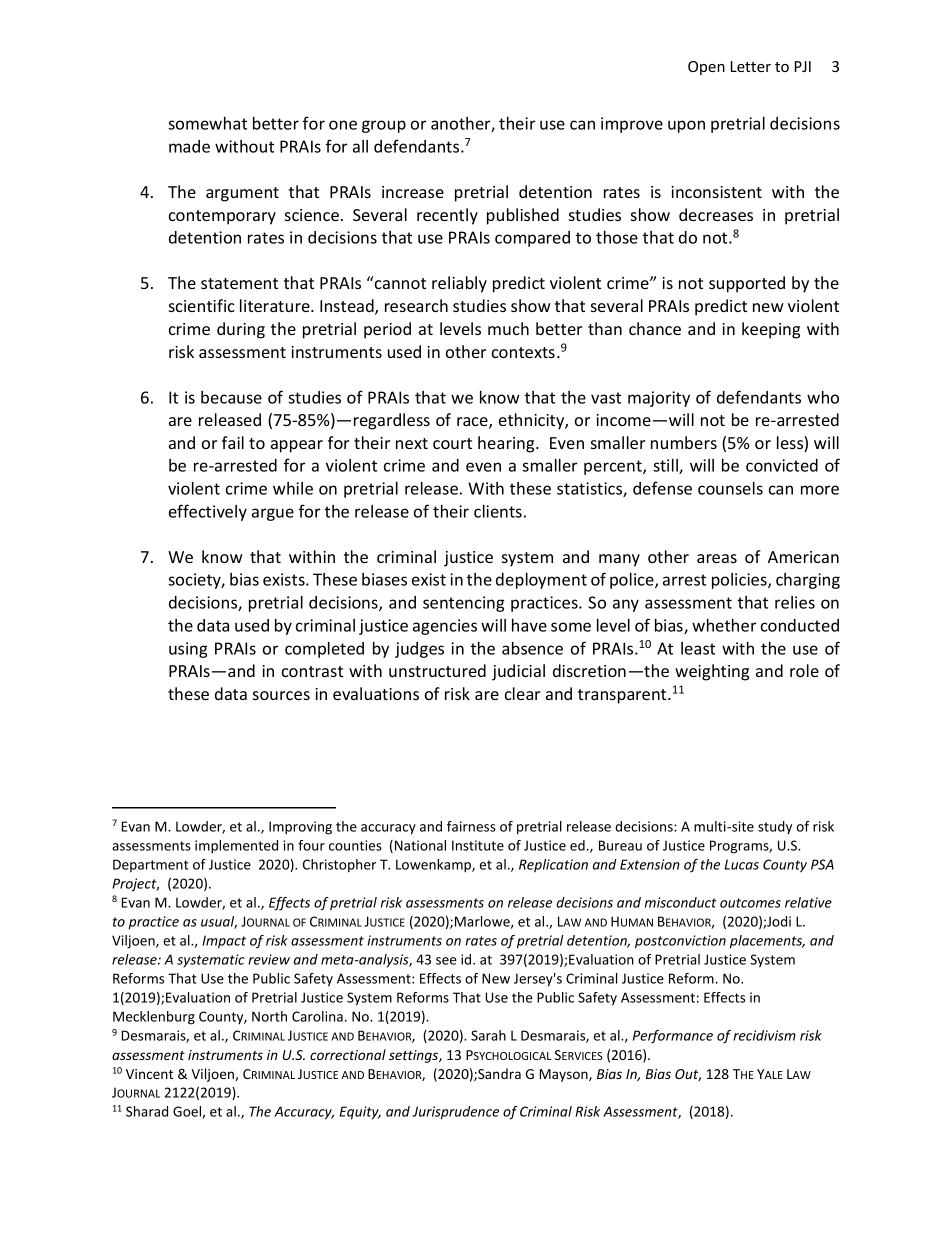  What do you see at coordinates (189, 146) in the screenshot?
I see `made` at bounding box center [189, 146].
